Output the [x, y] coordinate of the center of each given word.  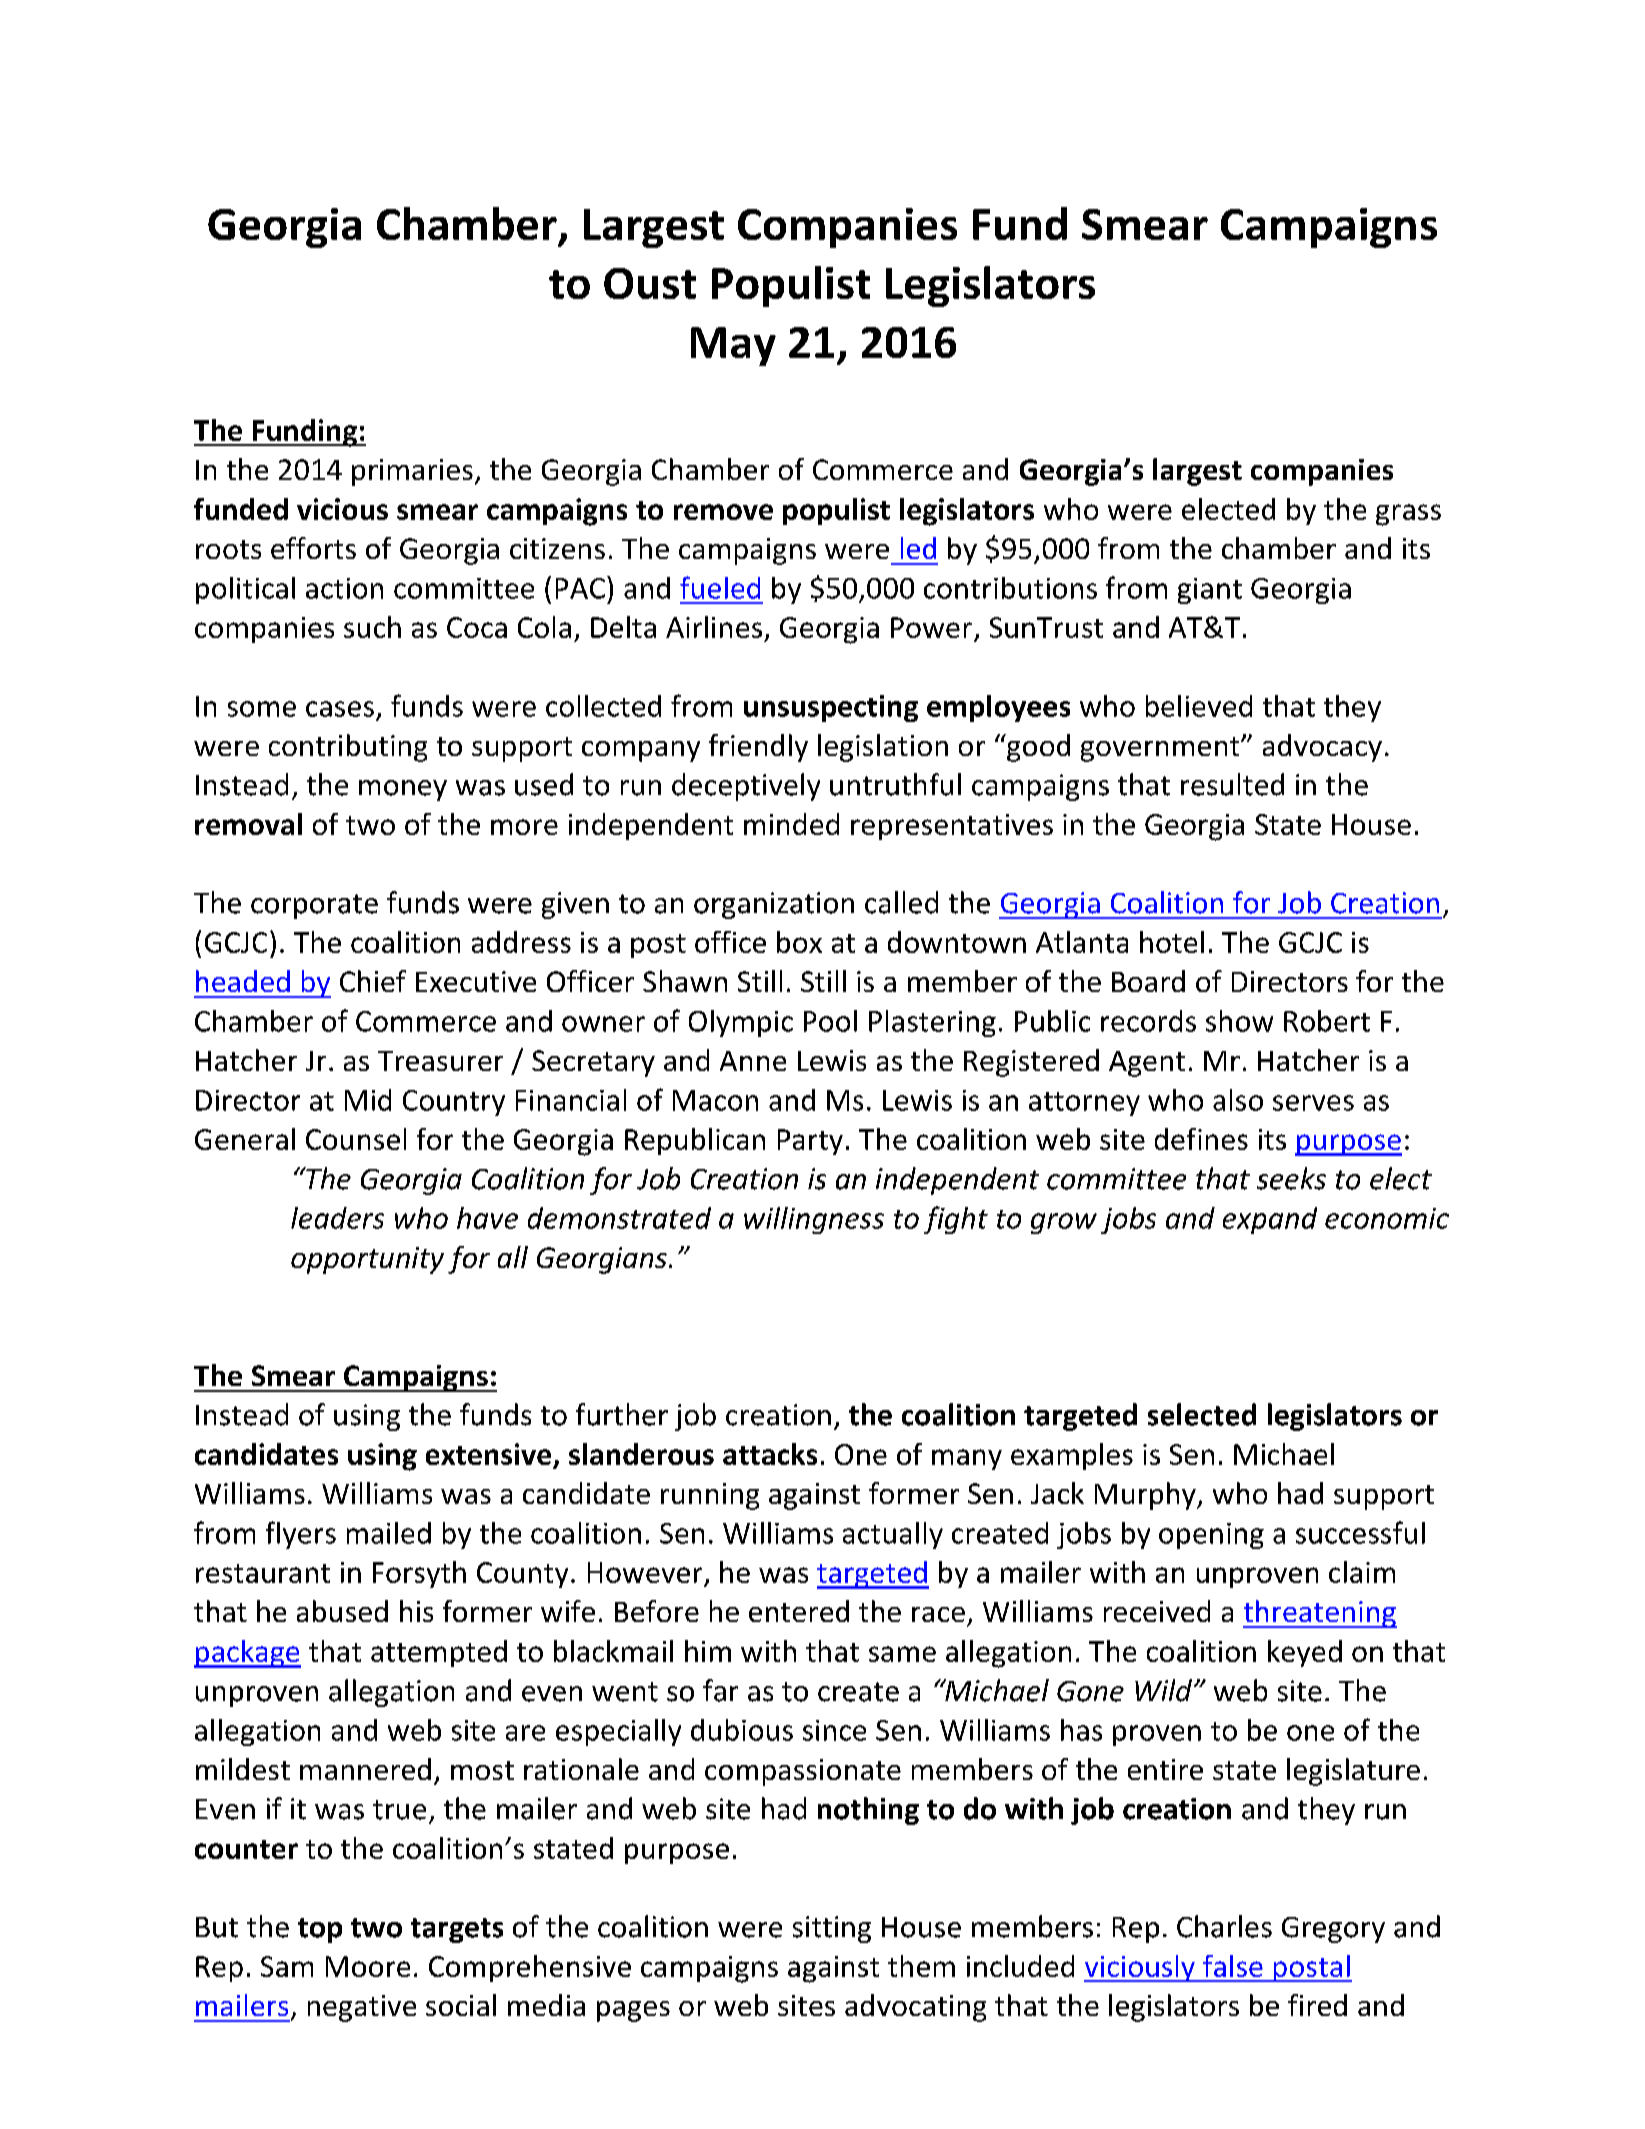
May [733, 346]
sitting [832, 1929]
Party [810, 1142]
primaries [412, 472]
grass [1408, 515]
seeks [1291, 1178]
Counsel [356, 1139]
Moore [368, 1966]
